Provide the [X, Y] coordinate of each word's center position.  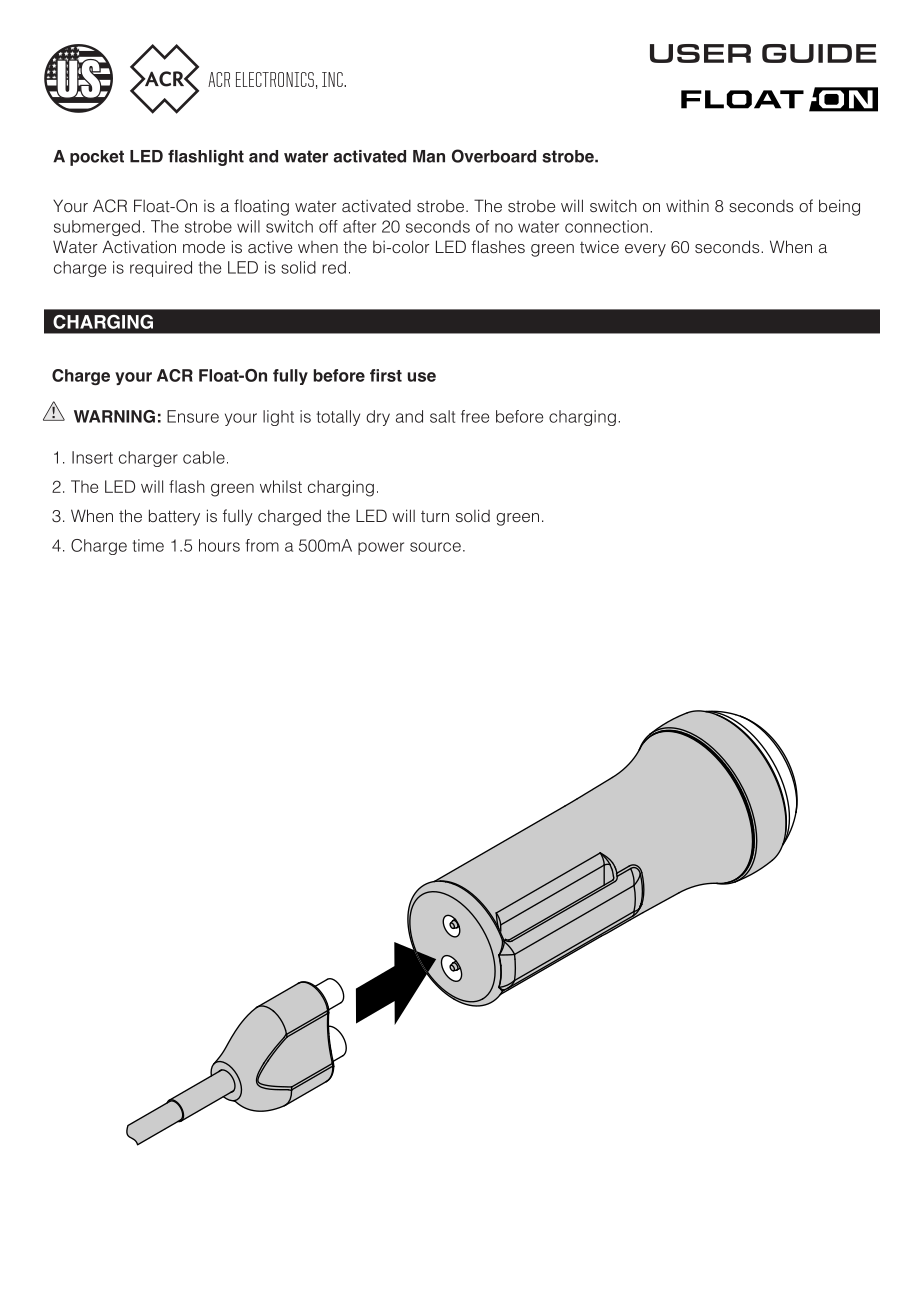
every [645, 250]
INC [333, 79]
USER [700, 53]
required [161, 269]
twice [599, 246]
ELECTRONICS [275, 79]
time [148, 545]
